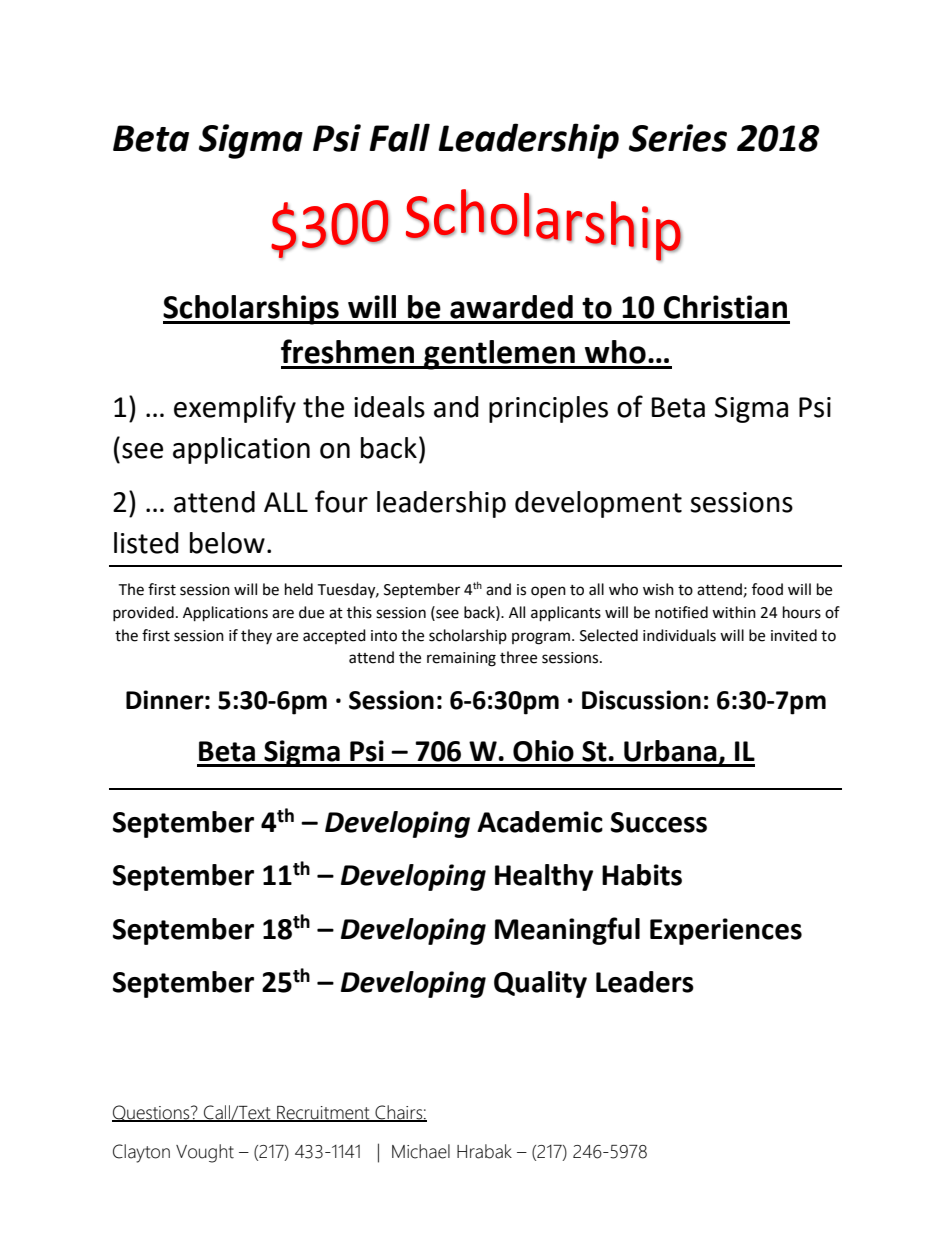 Image resolution: width=952 pixels, height=1233 pixels. I want to click on Clayton, so click(141, 1153).
